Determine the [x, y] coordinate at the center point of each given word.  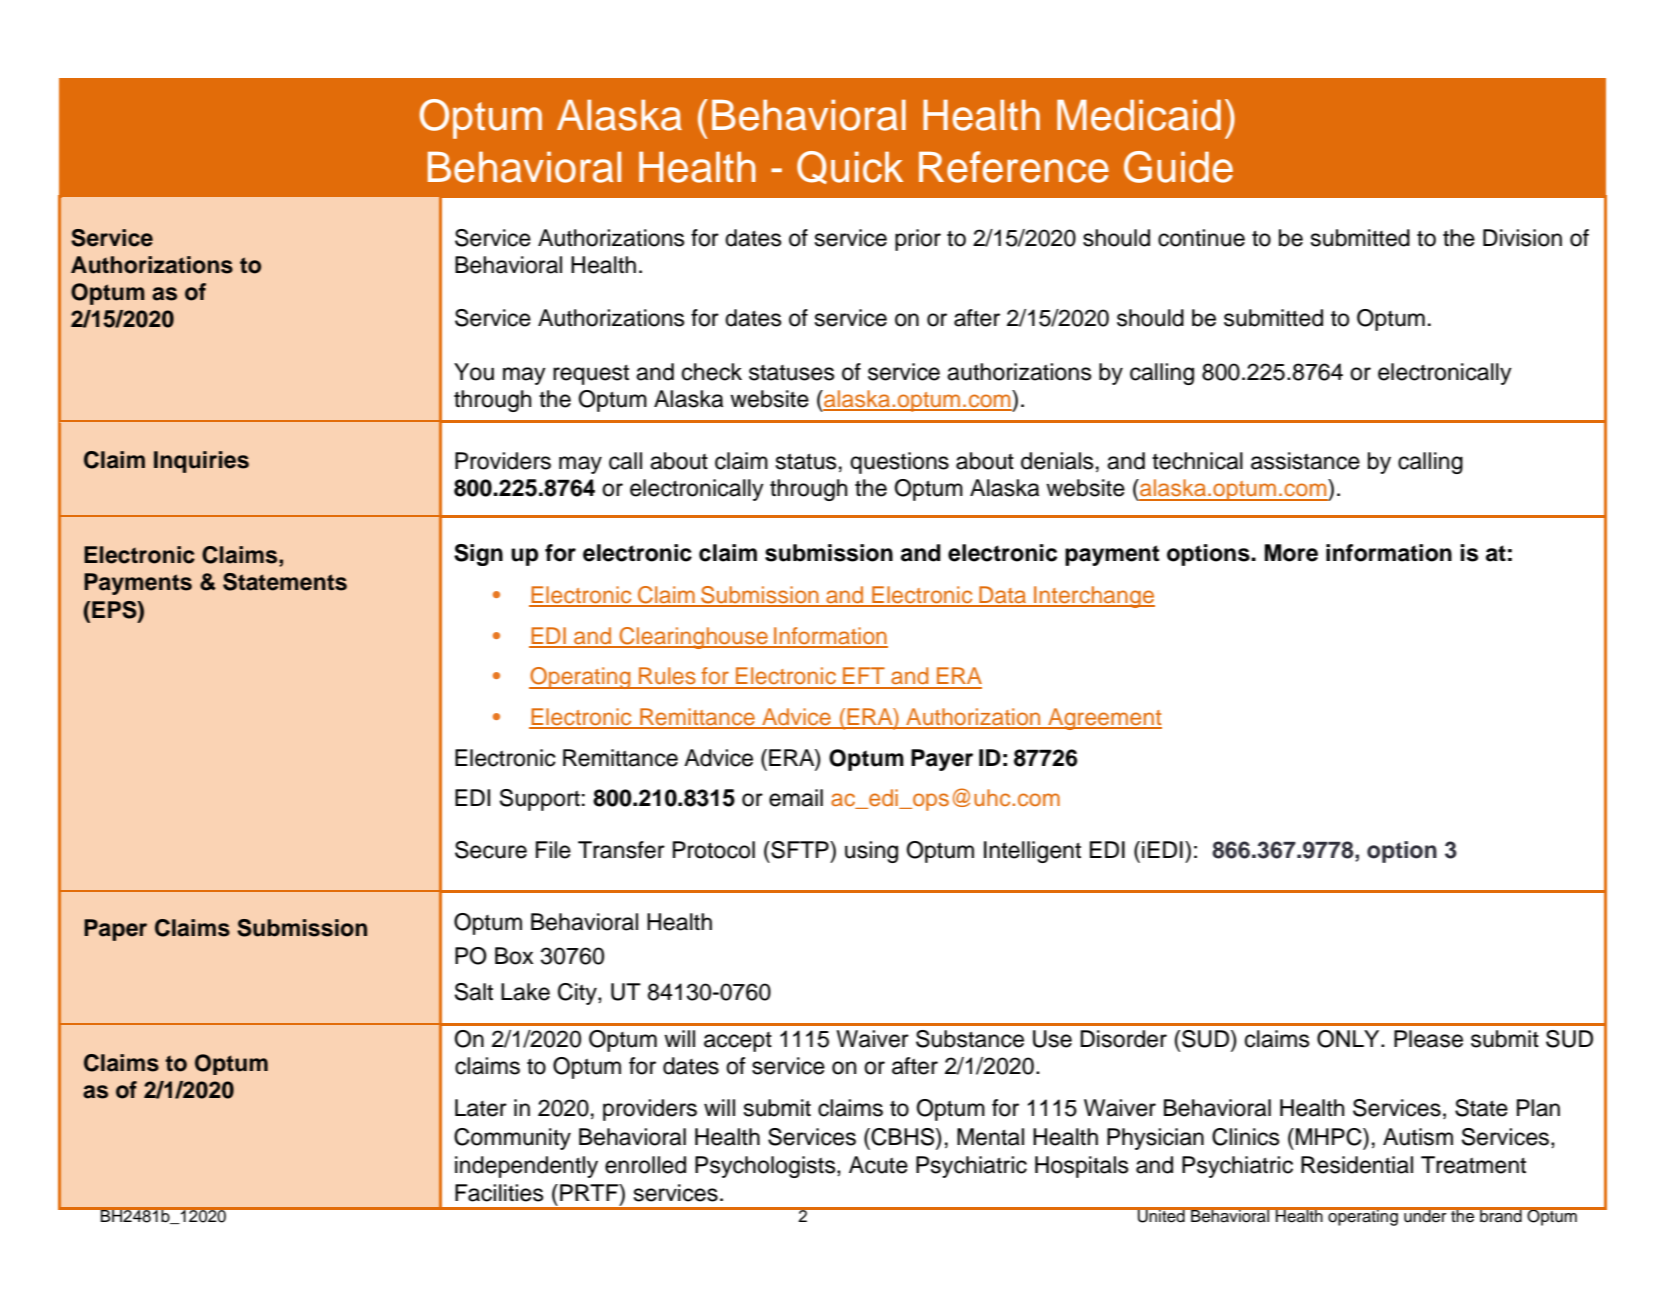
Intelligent [1032, 852]
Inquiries [201, 462]
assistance [1305, 461]
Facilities [499, 1193]
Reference [1014, 167]
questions [899, 463]
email [796, 798]
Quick [850, 167]
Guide [1178, 167]
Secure [491, 850]
